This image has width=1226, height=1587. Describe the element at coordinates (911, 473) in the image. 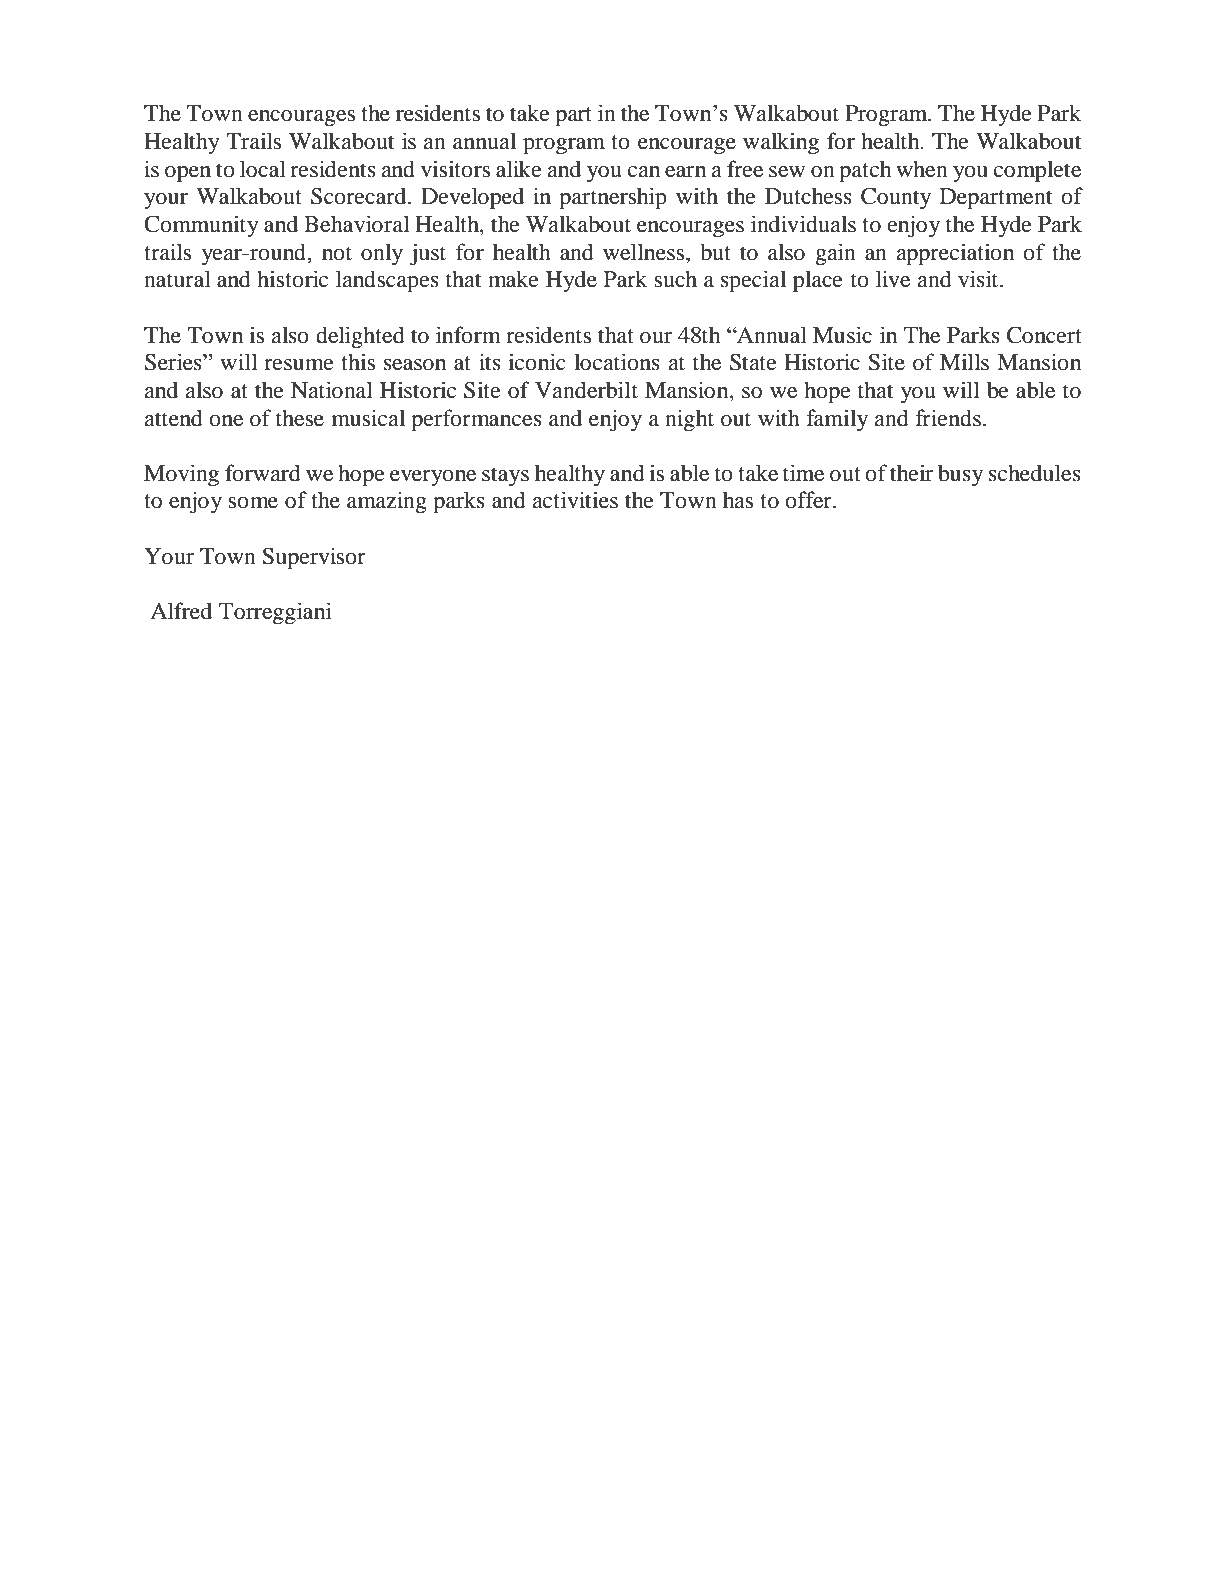

I see `their` at that location.
